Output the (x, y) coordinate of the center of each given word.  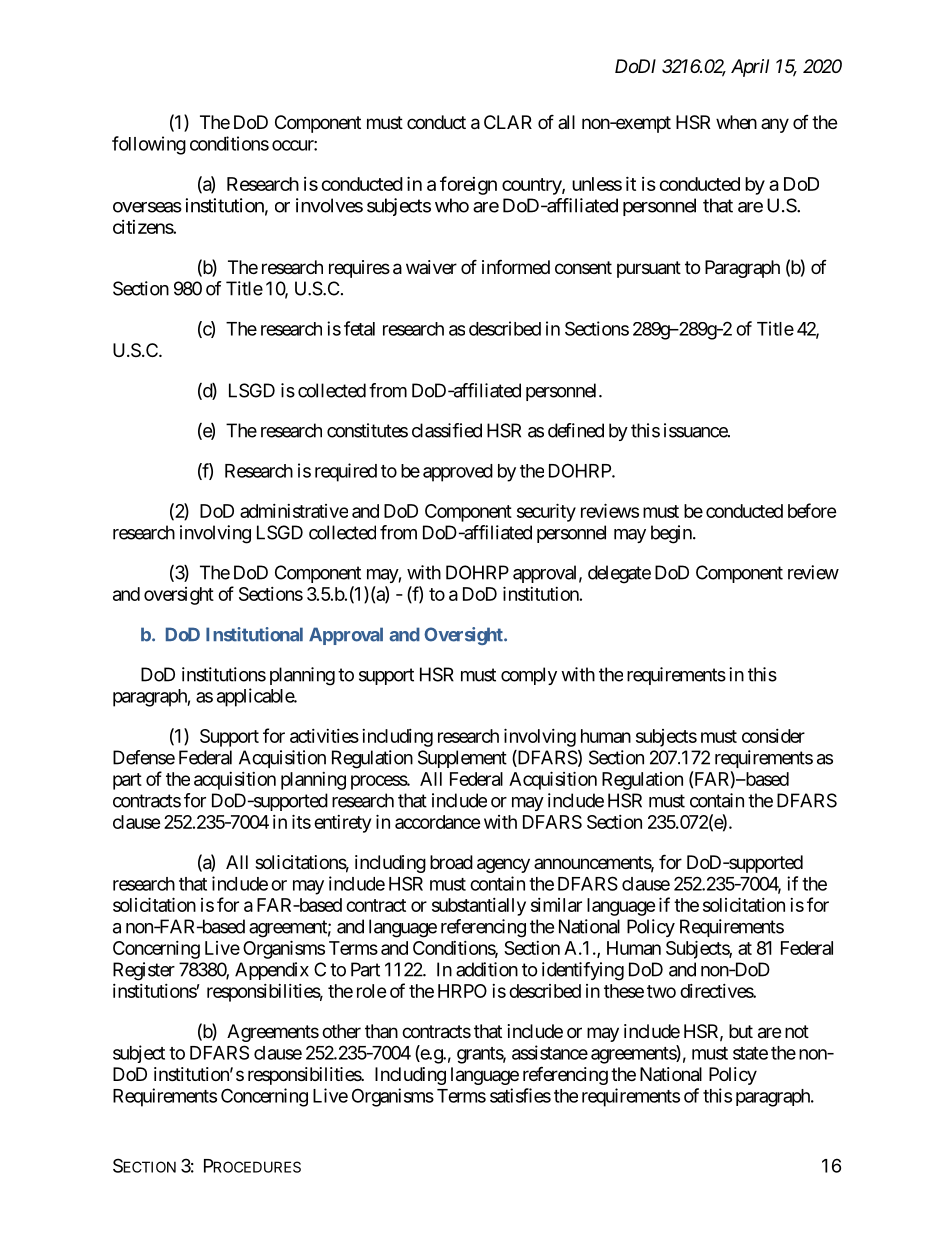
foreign (468, 185)
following (149, 145)
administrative (294, 511)
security (546, 512)
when (736, 122)
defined (576, 430)
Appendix (272, 971)
